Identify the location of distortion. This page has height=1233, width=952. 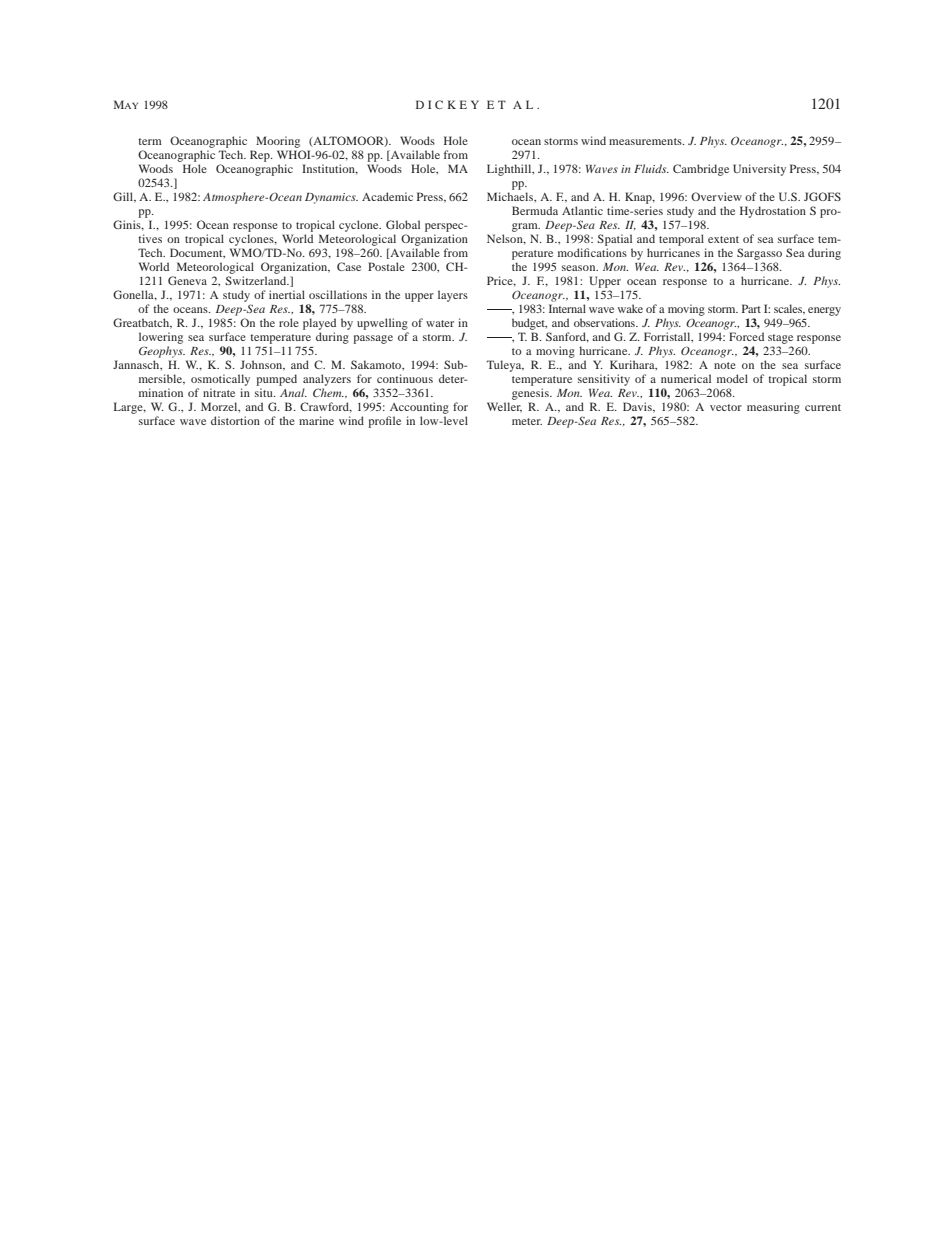
(235, 420).
